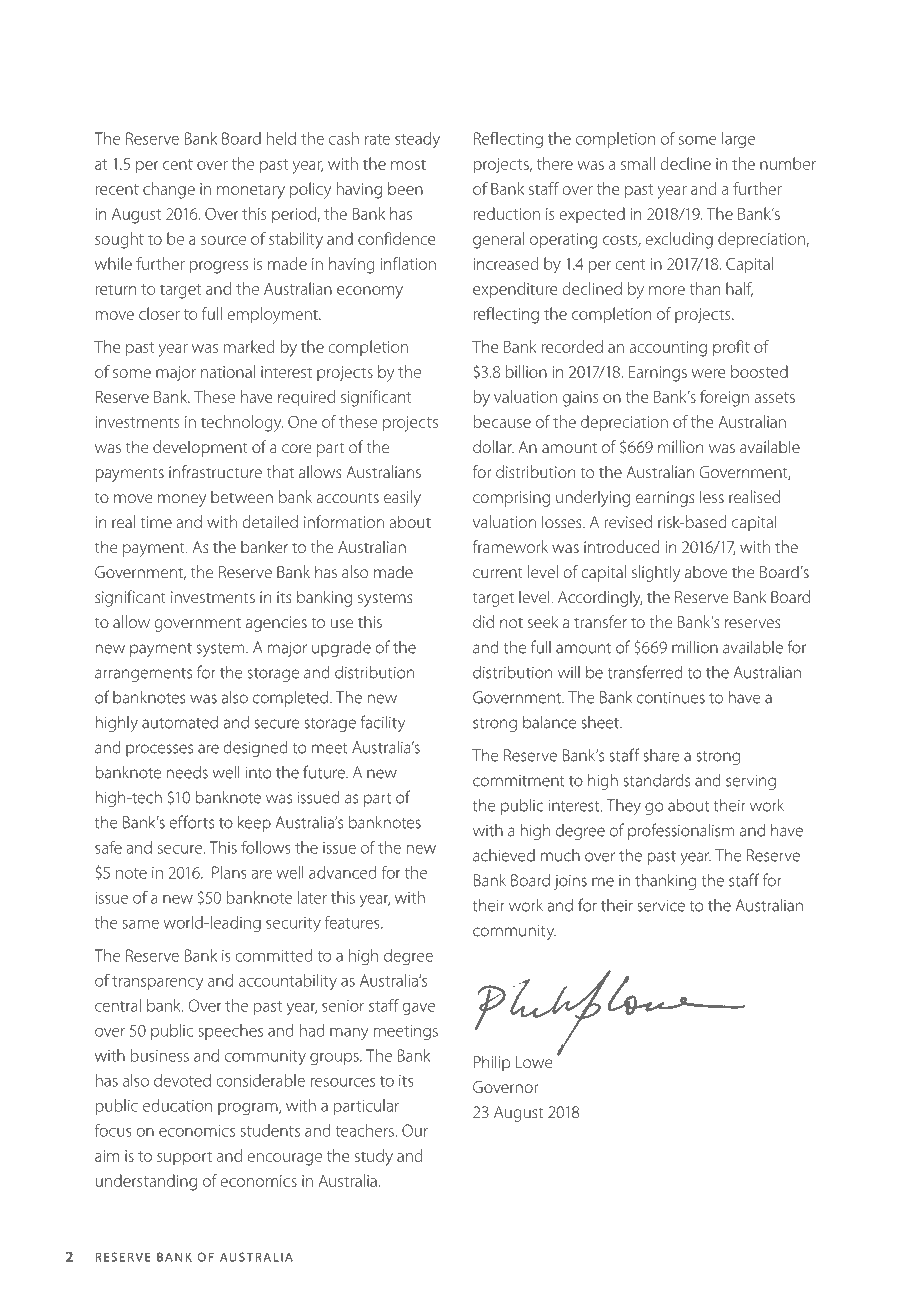 This document has width=924, height=1314. What do you see at coordinates (184, 1158) in the document?
I see `support` at bounding box center [184, 1158].
